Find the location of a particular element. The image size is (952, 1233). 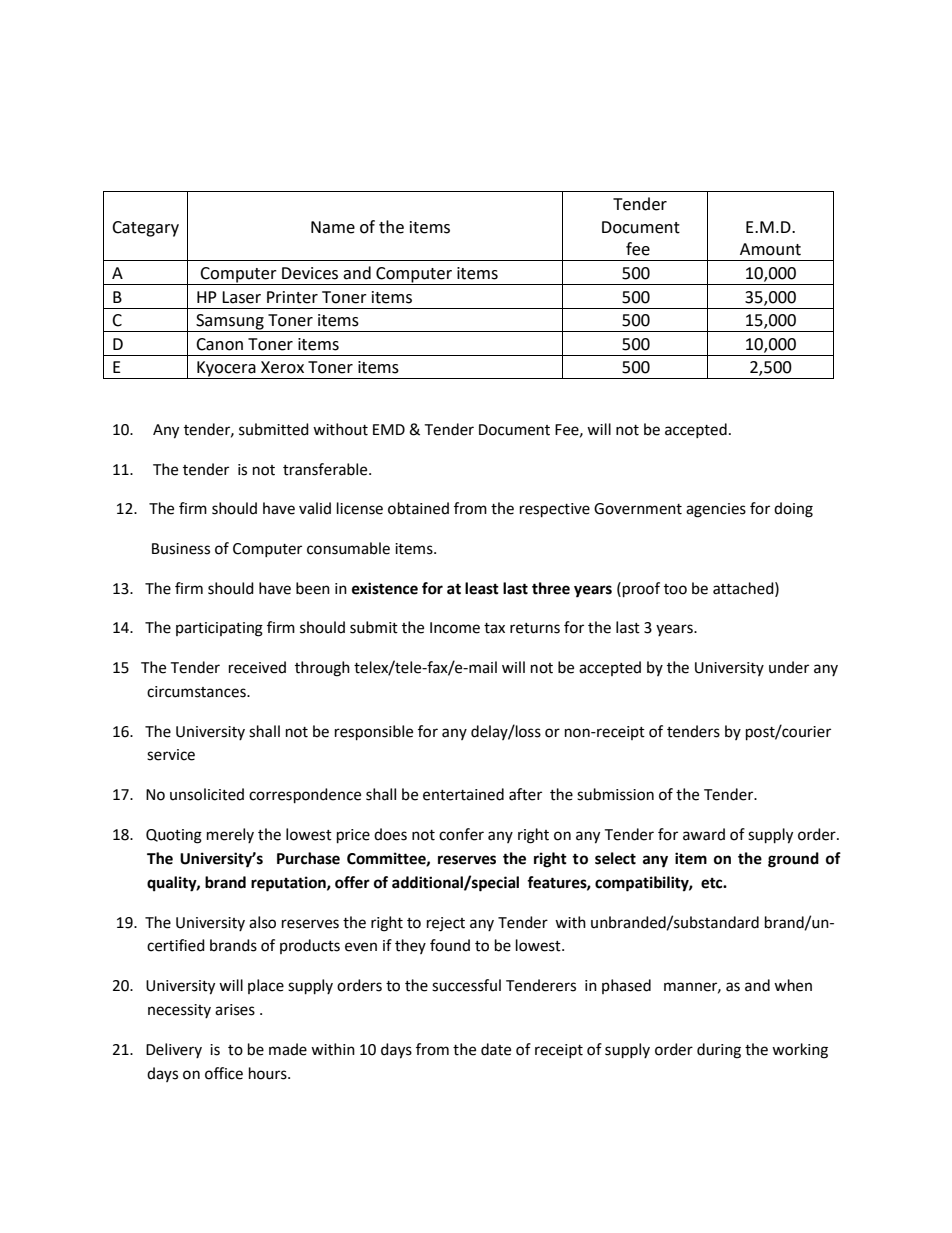

Laser is located at coordinates (241, 297).
